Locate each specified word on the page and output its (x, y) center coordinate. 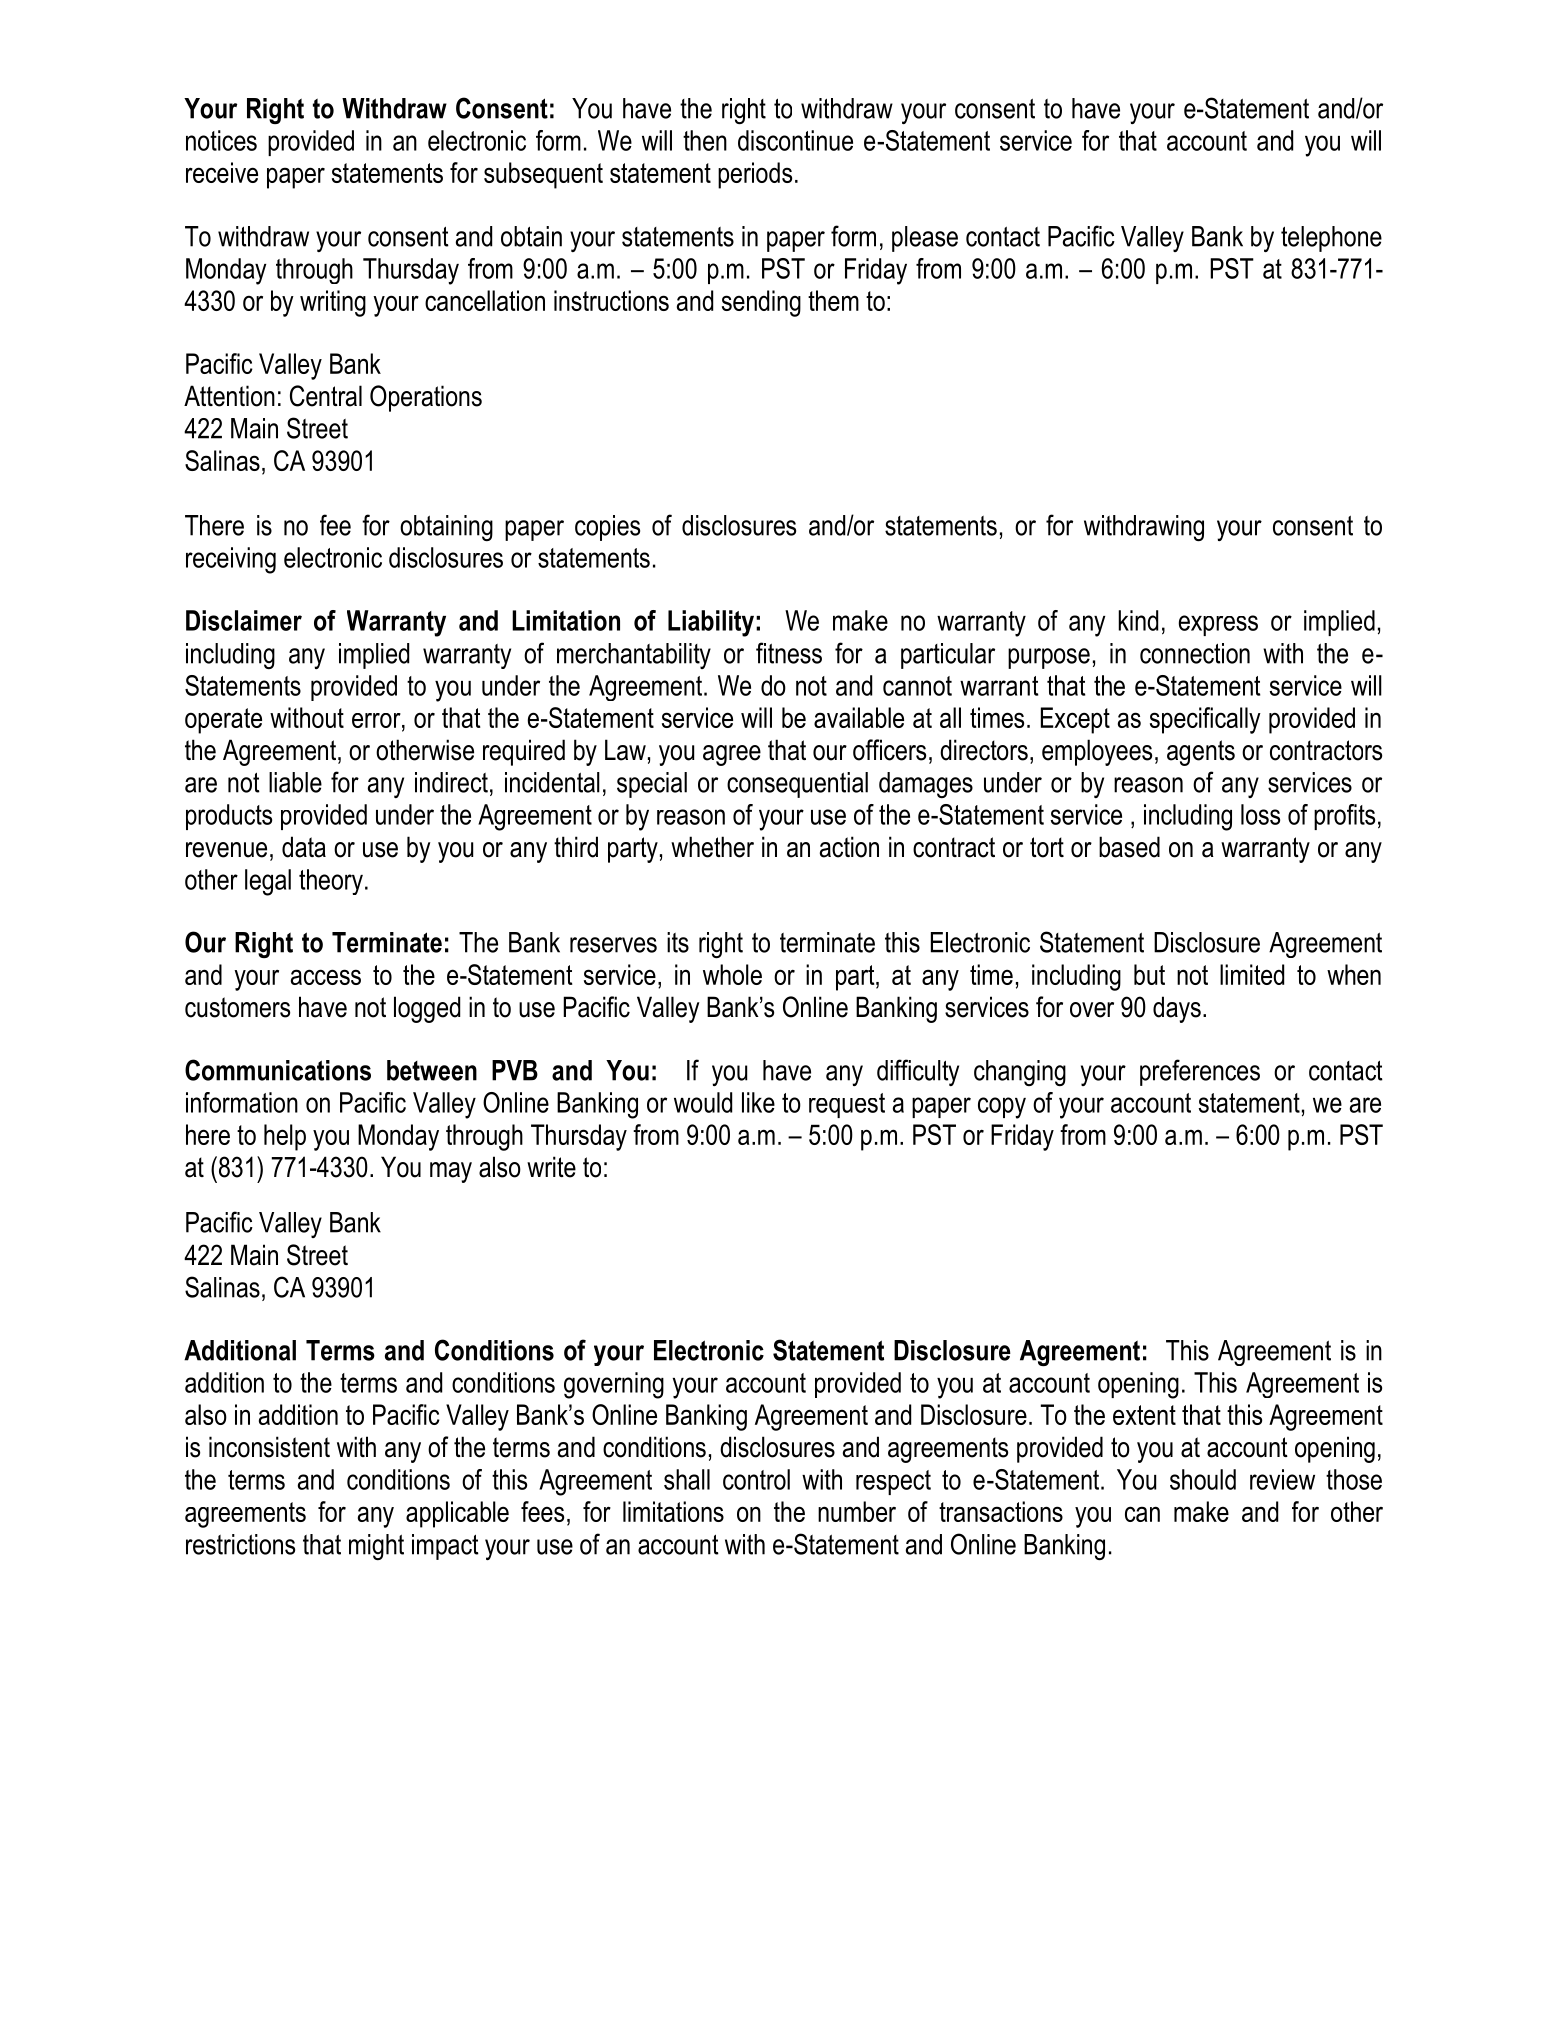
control (756, 1479)
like (758, 1102)
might (376, 1547)
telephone (1331, 239)
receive (222, 172)
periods (755, 175)
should (1203, 1479)
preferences (1200, 1072)
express (1218, 625)
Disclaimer (244, 620)
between (432, 1070)
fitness (789, 653)
